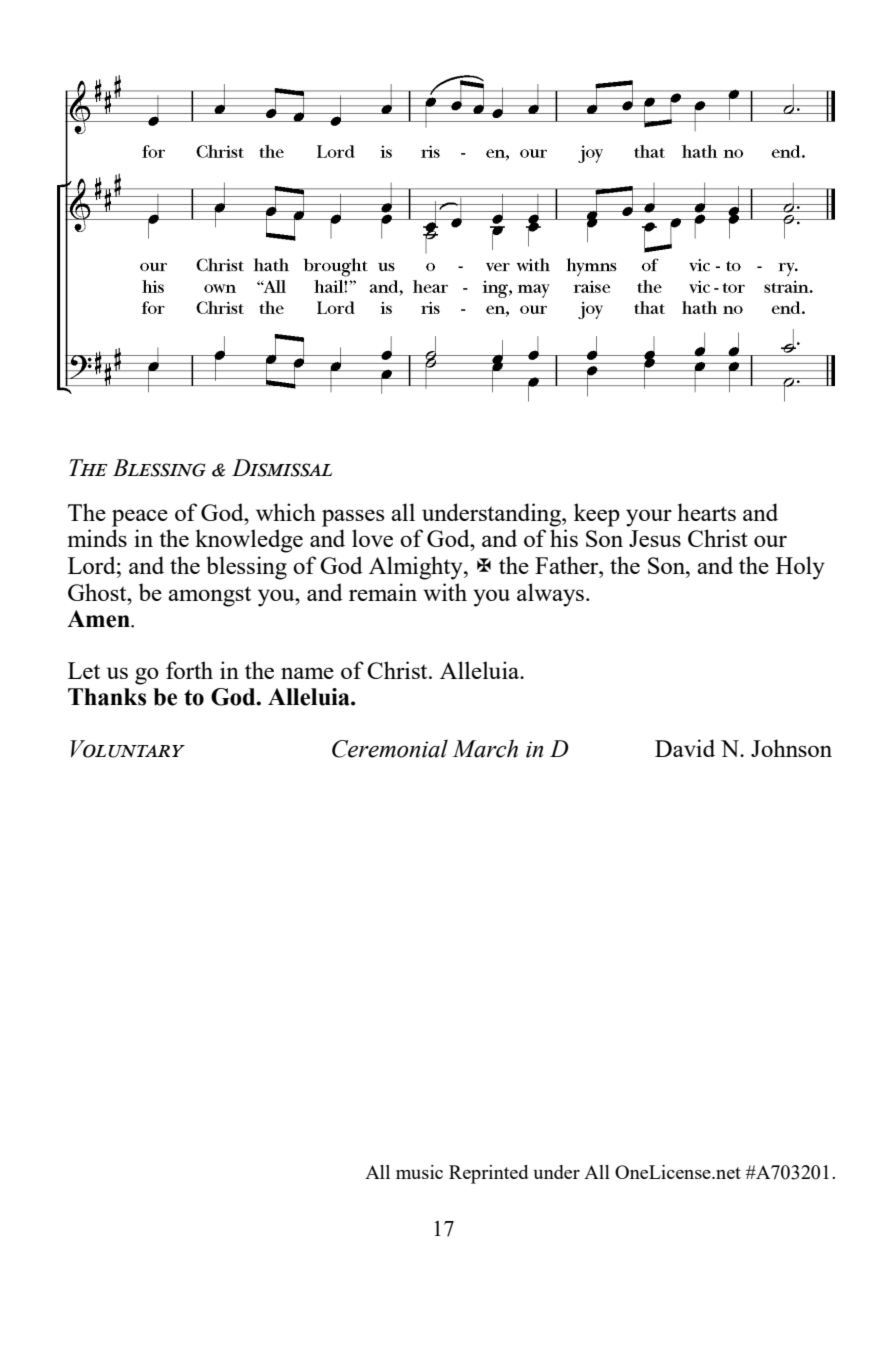  What do you see at coordinates (140, 518) in the page?
I see `peace` at bounding box center [140, 518].
